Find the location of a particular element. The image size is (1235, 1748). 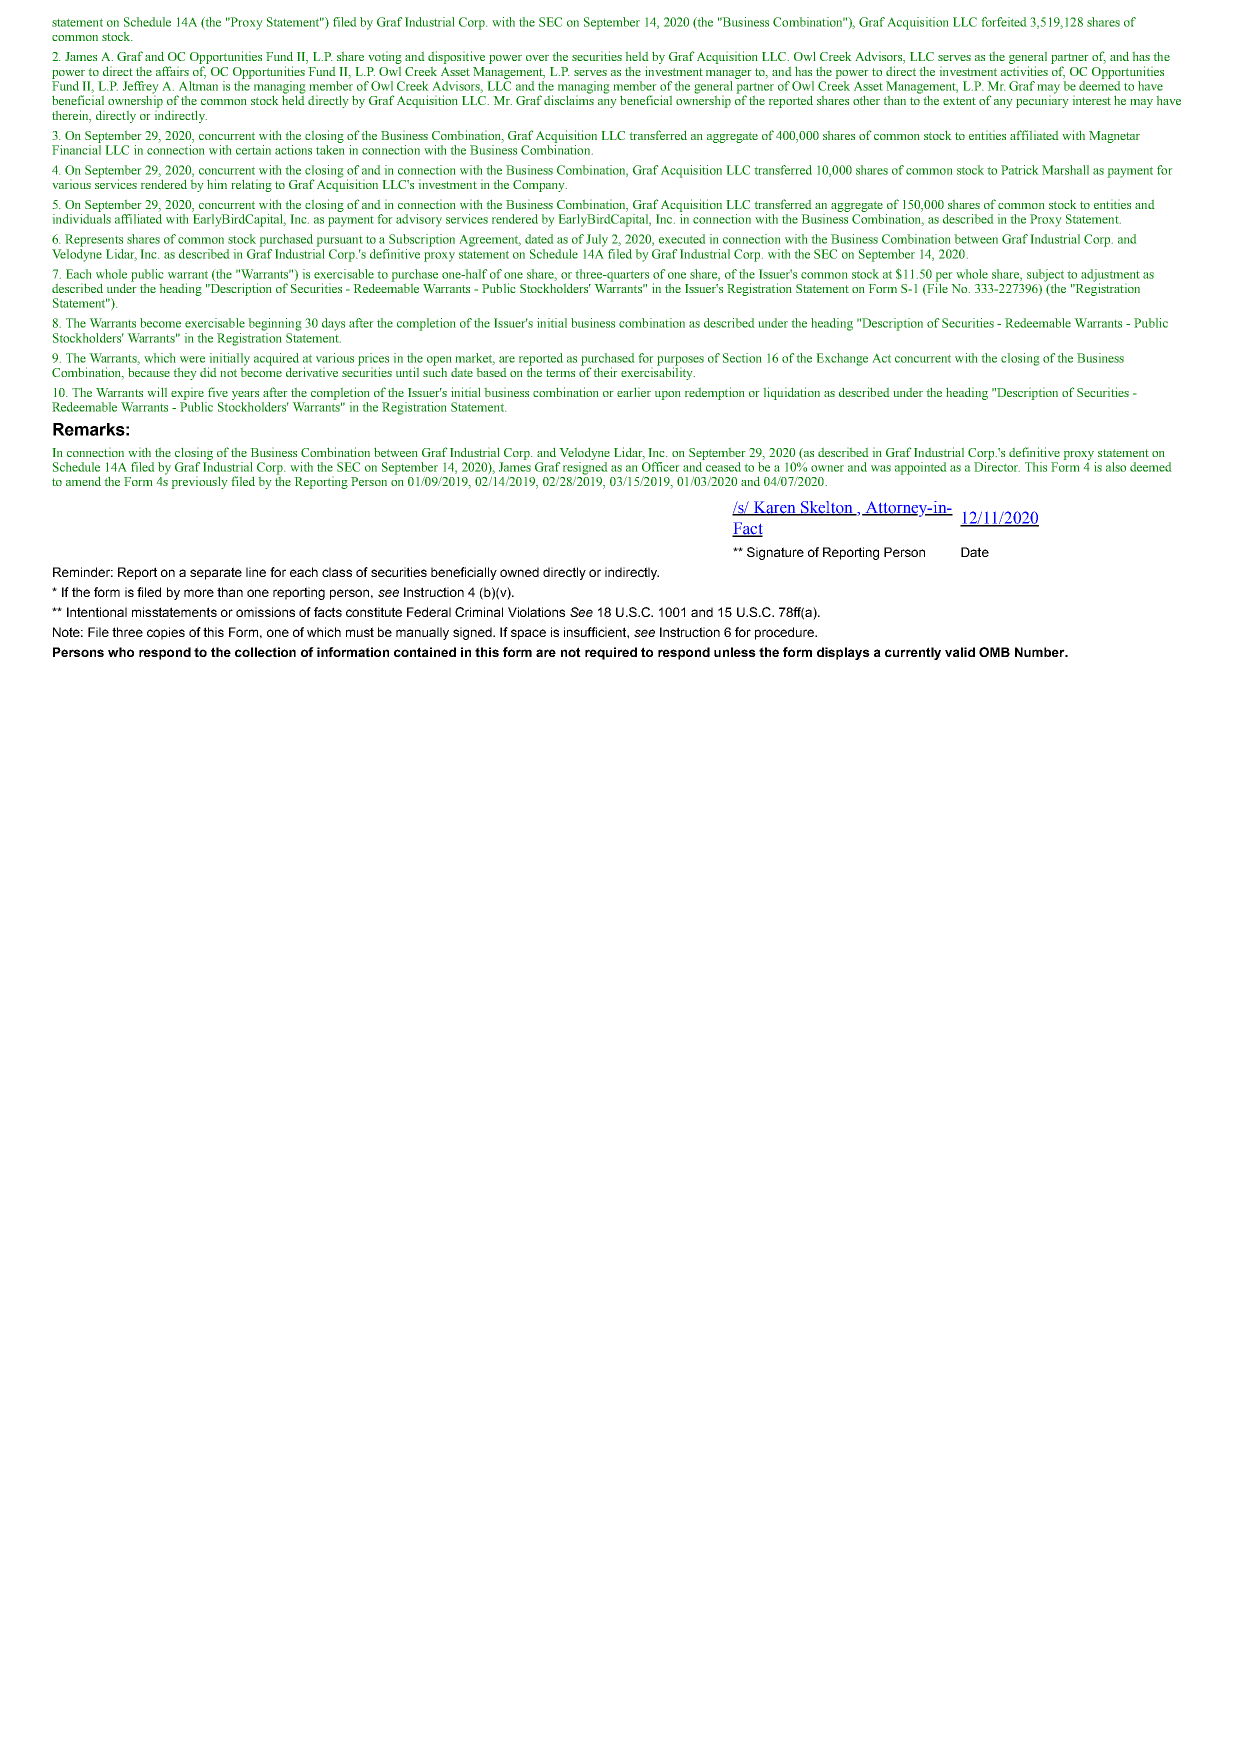

July is located at coordinates (597, 240).
